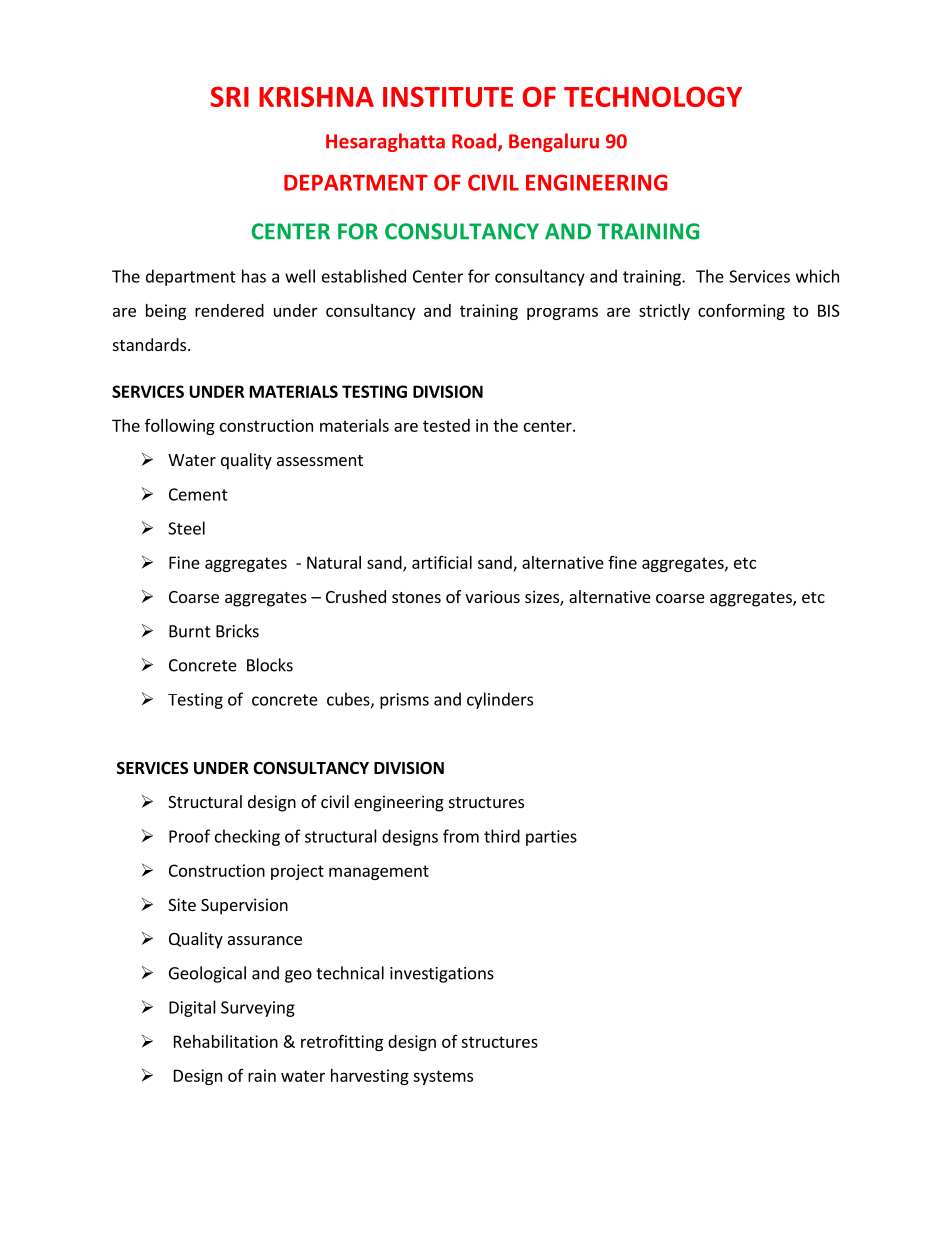  I want to click on Rehabilitation, so click(226, 1041).
